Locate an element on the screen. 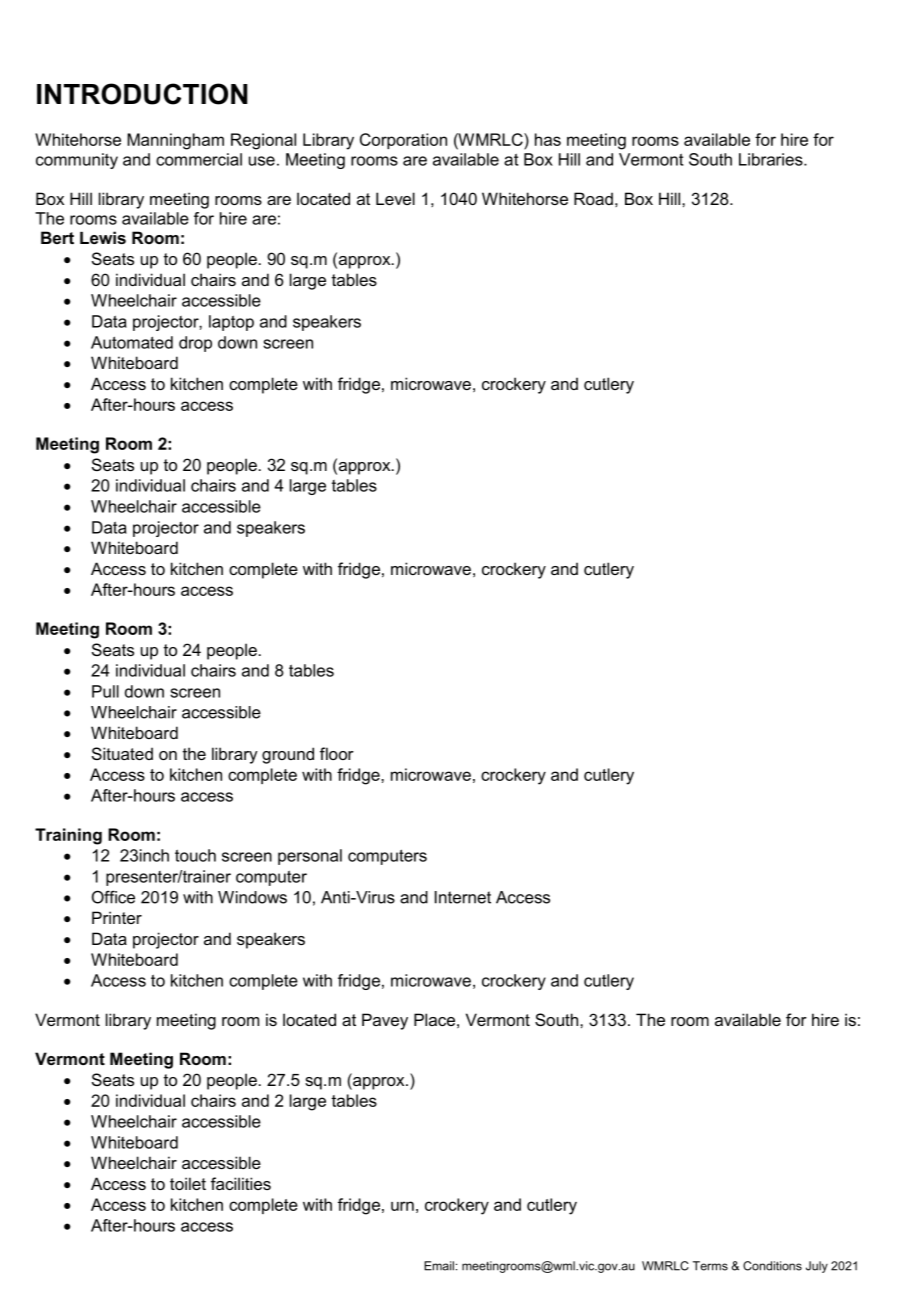 The image size is (924, 1307). toilet is located at coordinates (188, 1183).
